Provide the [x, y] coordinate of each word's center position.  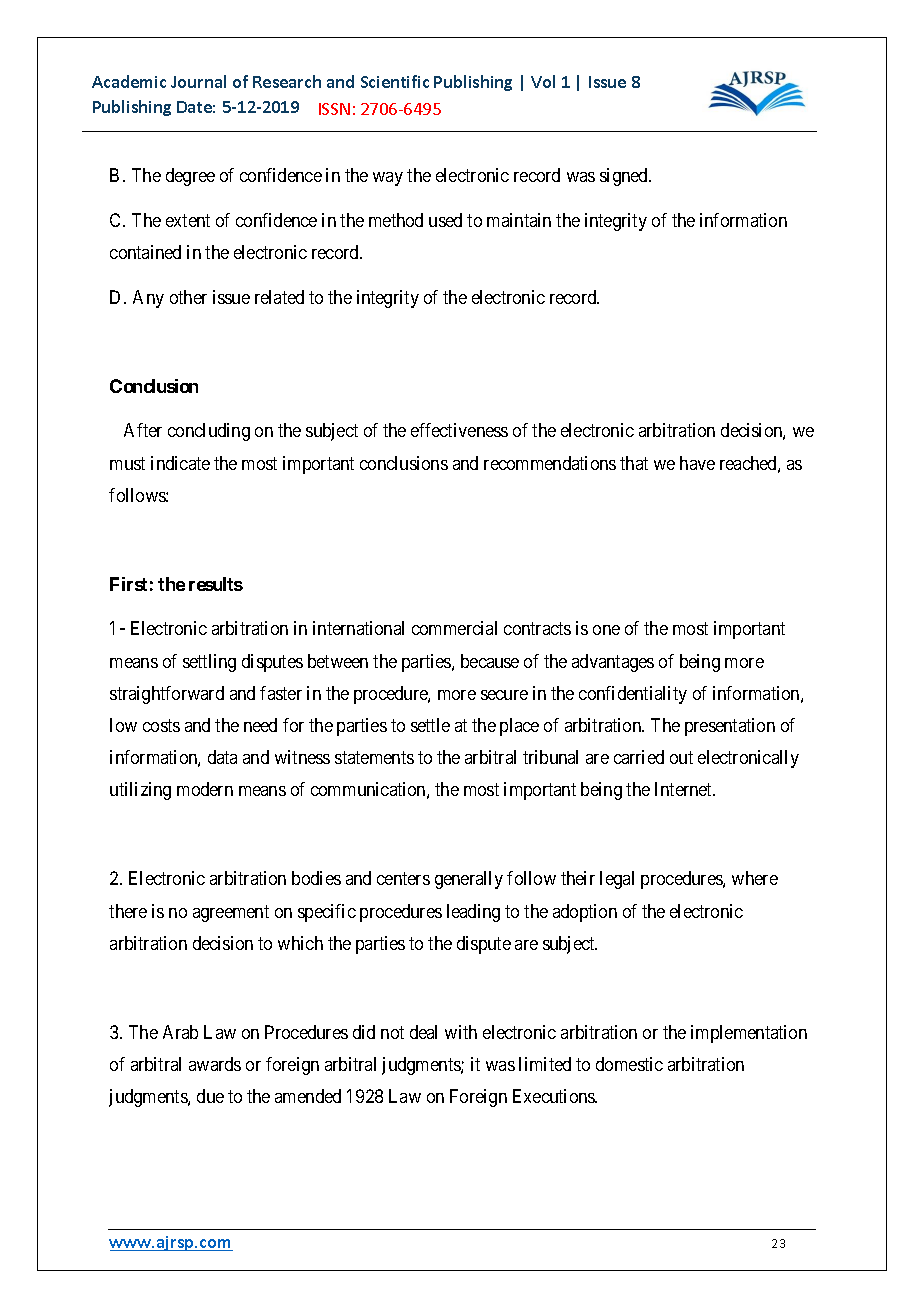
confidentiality [633, 695]
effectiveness [459, 430]
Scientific [395, 81]
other [188, 297]
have [697, 463]
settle [430, 725]
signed [625, 177]
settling [209, 663]
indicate [180, 463]
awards [215, 1064]
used [445, 220]
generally [469, 880]
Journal [198, 81]
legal [617, 880]
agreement [231, 913]
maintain [519, 220]
